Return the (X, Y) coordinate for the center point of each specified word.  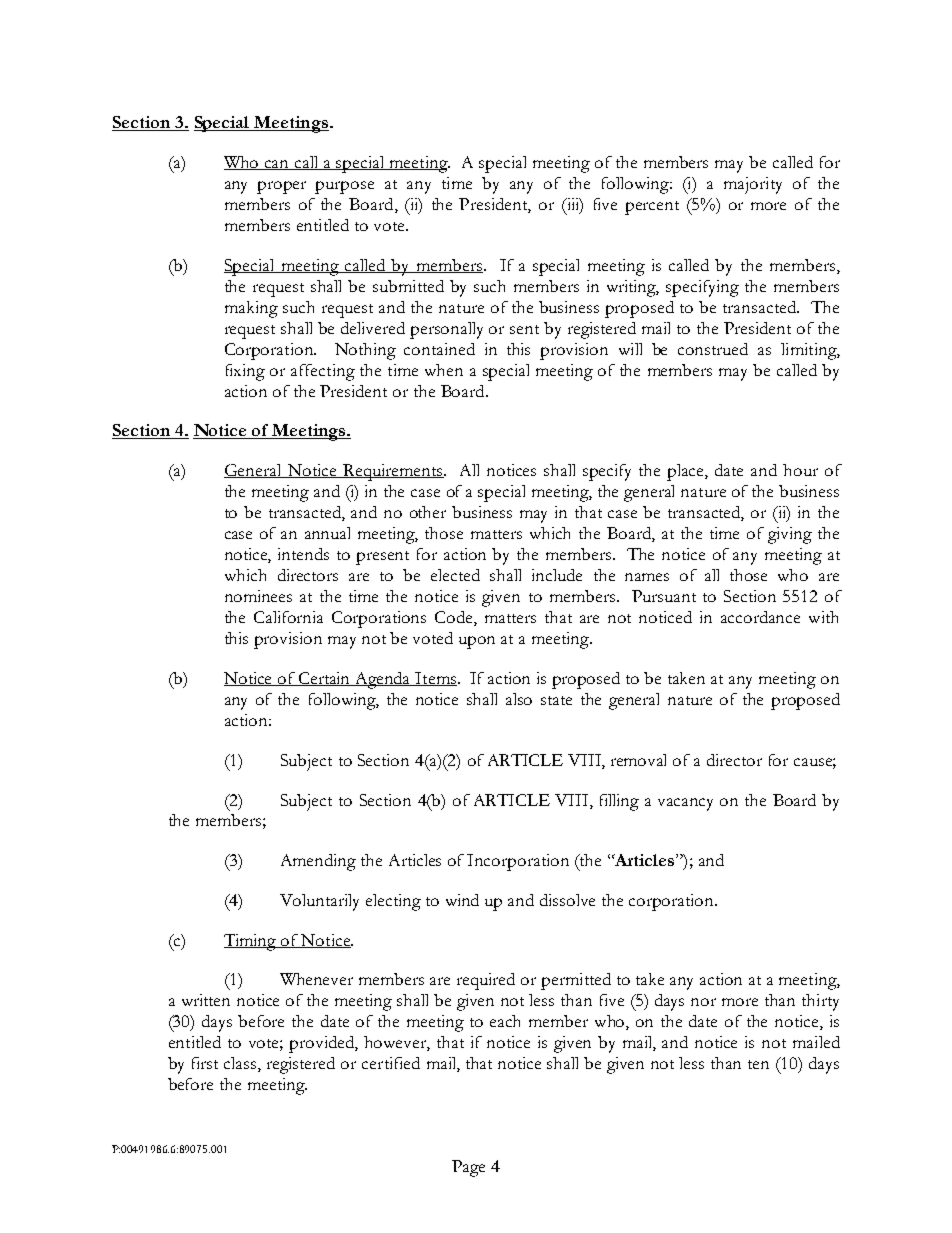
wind (462, 900)
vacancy (685, 804)
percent (652, 208)
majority (753, 185)
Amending (318, 862)
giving (790, 535)
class (241, 1064)
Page (468, 1168)
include (557, 575)
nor (703, 1002)
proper (281, 187)
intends (303, 554)
